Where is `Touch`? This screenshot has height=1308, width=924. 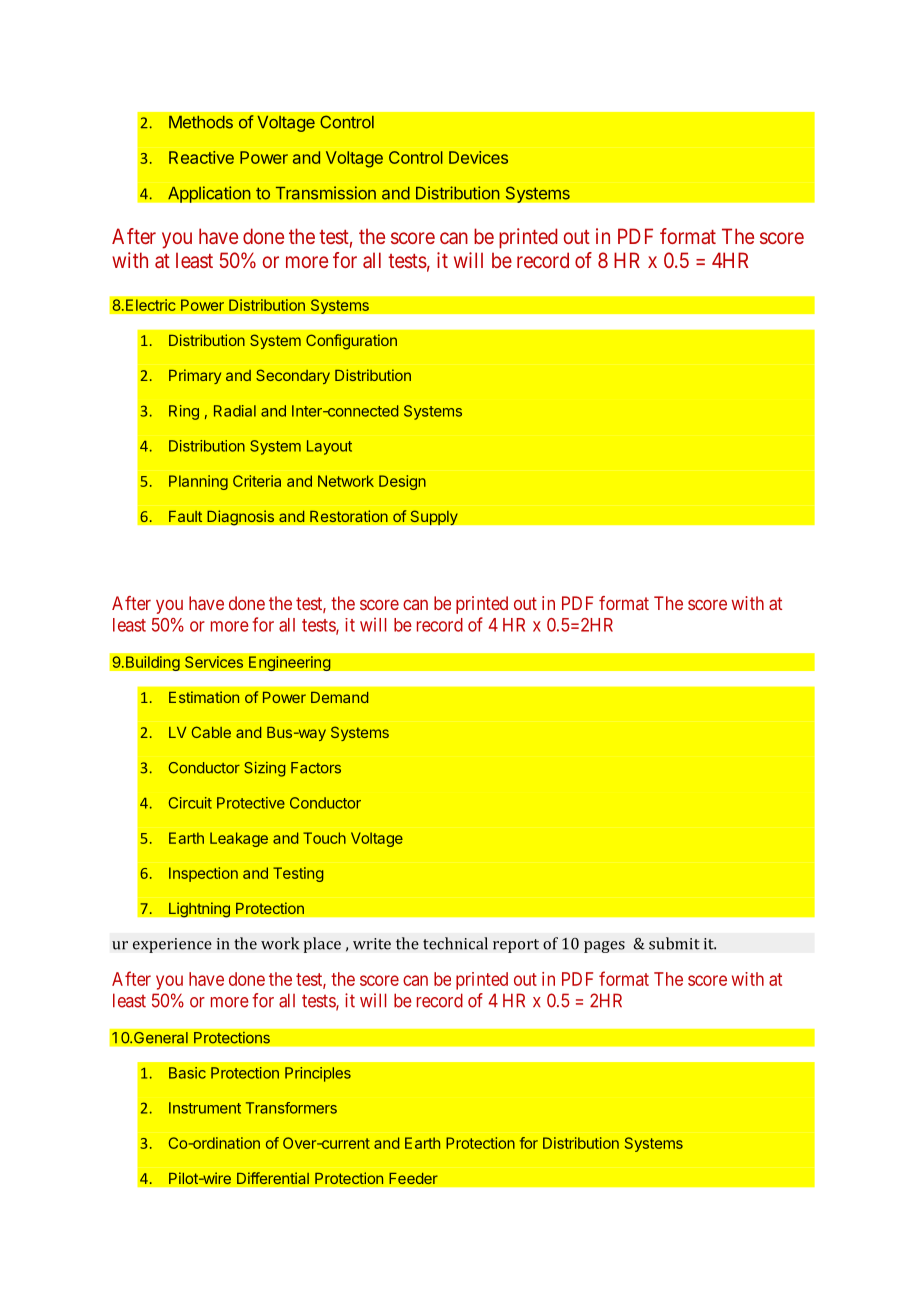
Touch is located at coordinates (324, 838).
